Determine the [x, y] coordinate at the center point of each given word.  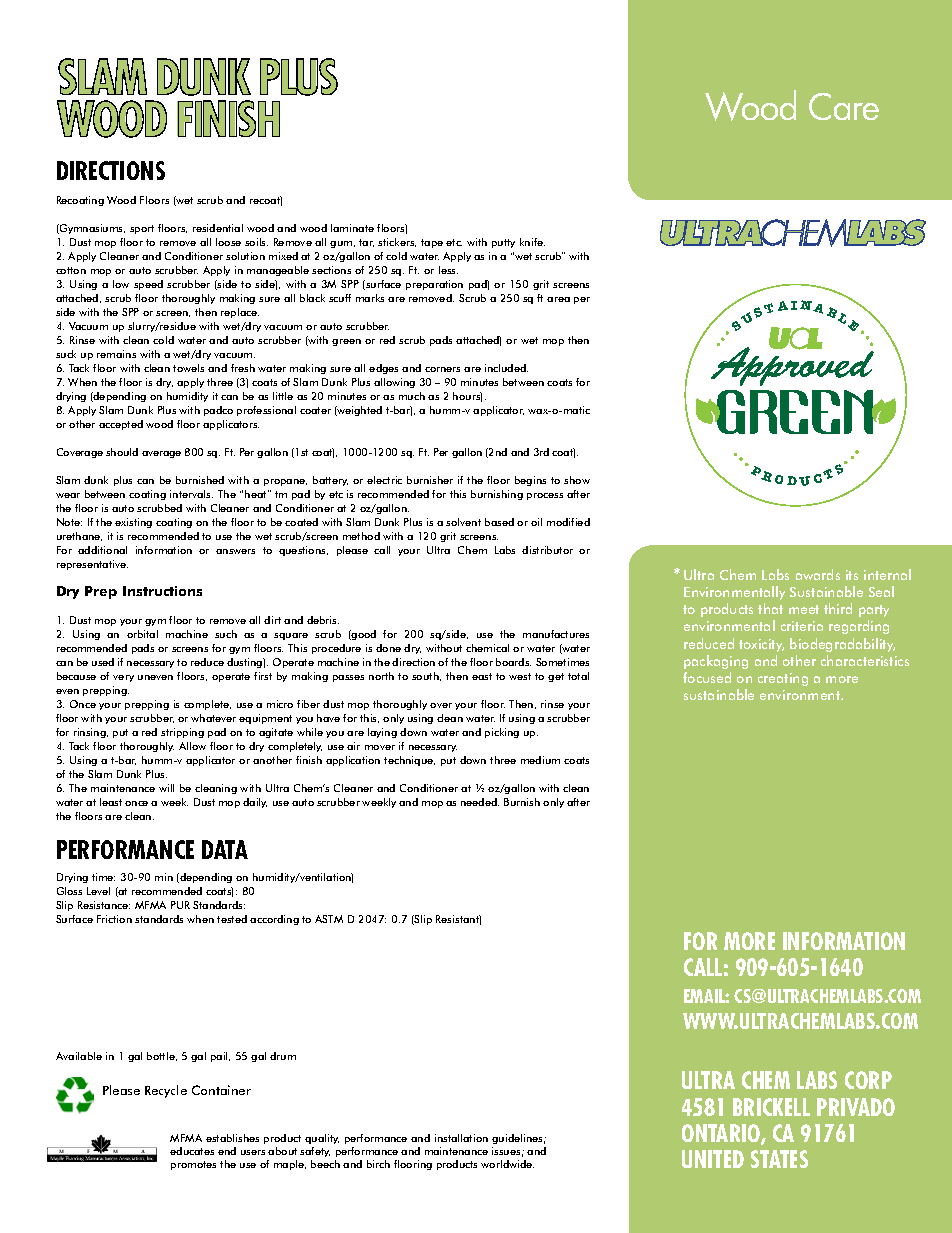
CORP [868, 1080]
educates [192, 1151]
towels [188, 368]
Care [844, 106]
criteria [802, 626]
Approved [792, 365]
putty [503, 243]
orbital [142, 634]
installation [461, 1138]
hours [467, 397]
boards [513, 662]
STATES [779, 1159]
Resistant [458, 920]
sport [142, 229]
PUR [180, 905]
